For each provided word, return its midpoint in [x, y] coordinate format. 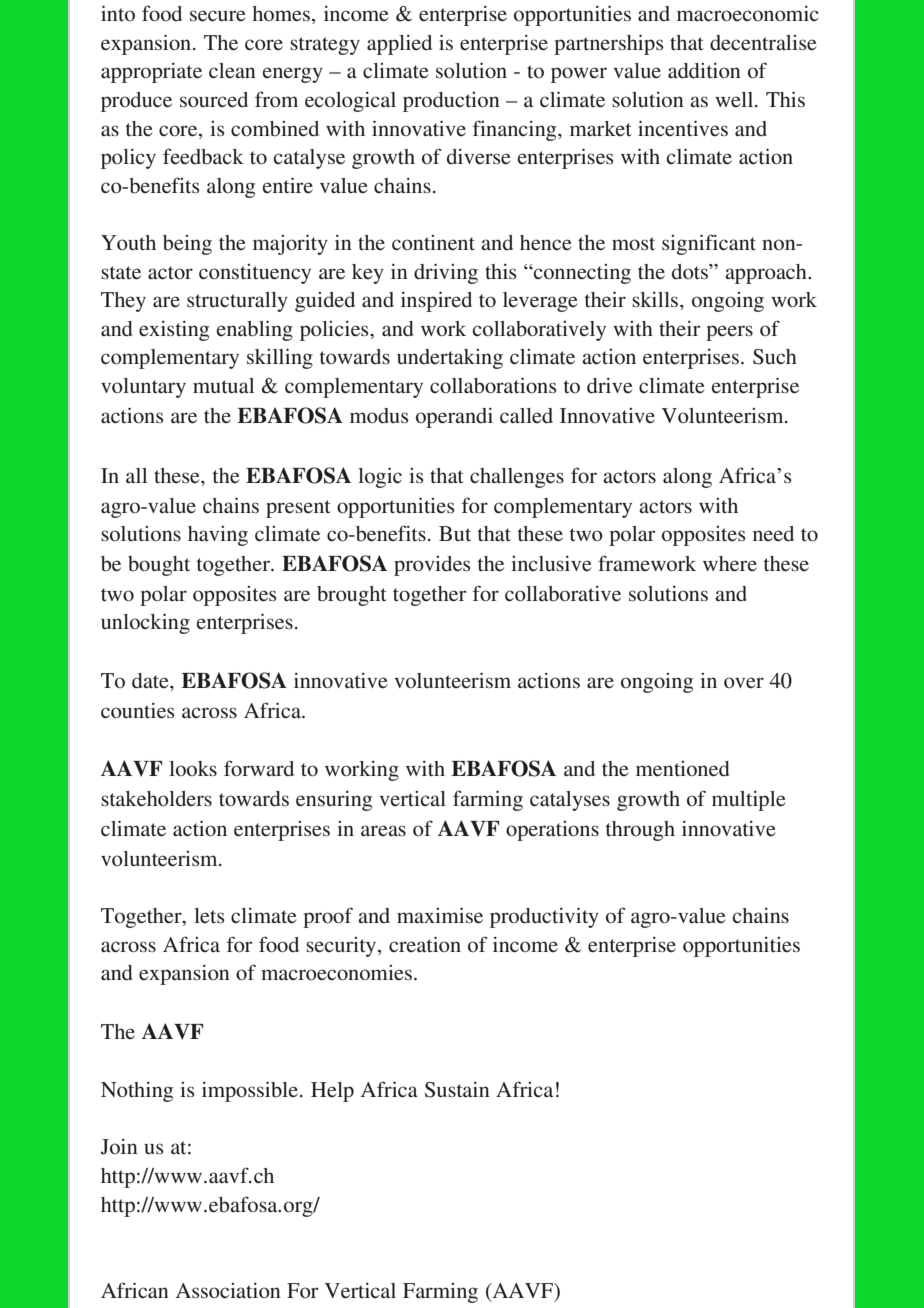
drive [610, 386]
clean [232, 71]
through [640, 831]
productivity [544, 917]
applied [399, 45]
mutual [223, 385]
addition [704, 71]
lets [209, 916]
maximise [440, 915]
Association [228, 1290]
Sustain [457, 1090]
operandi [454, 418]
